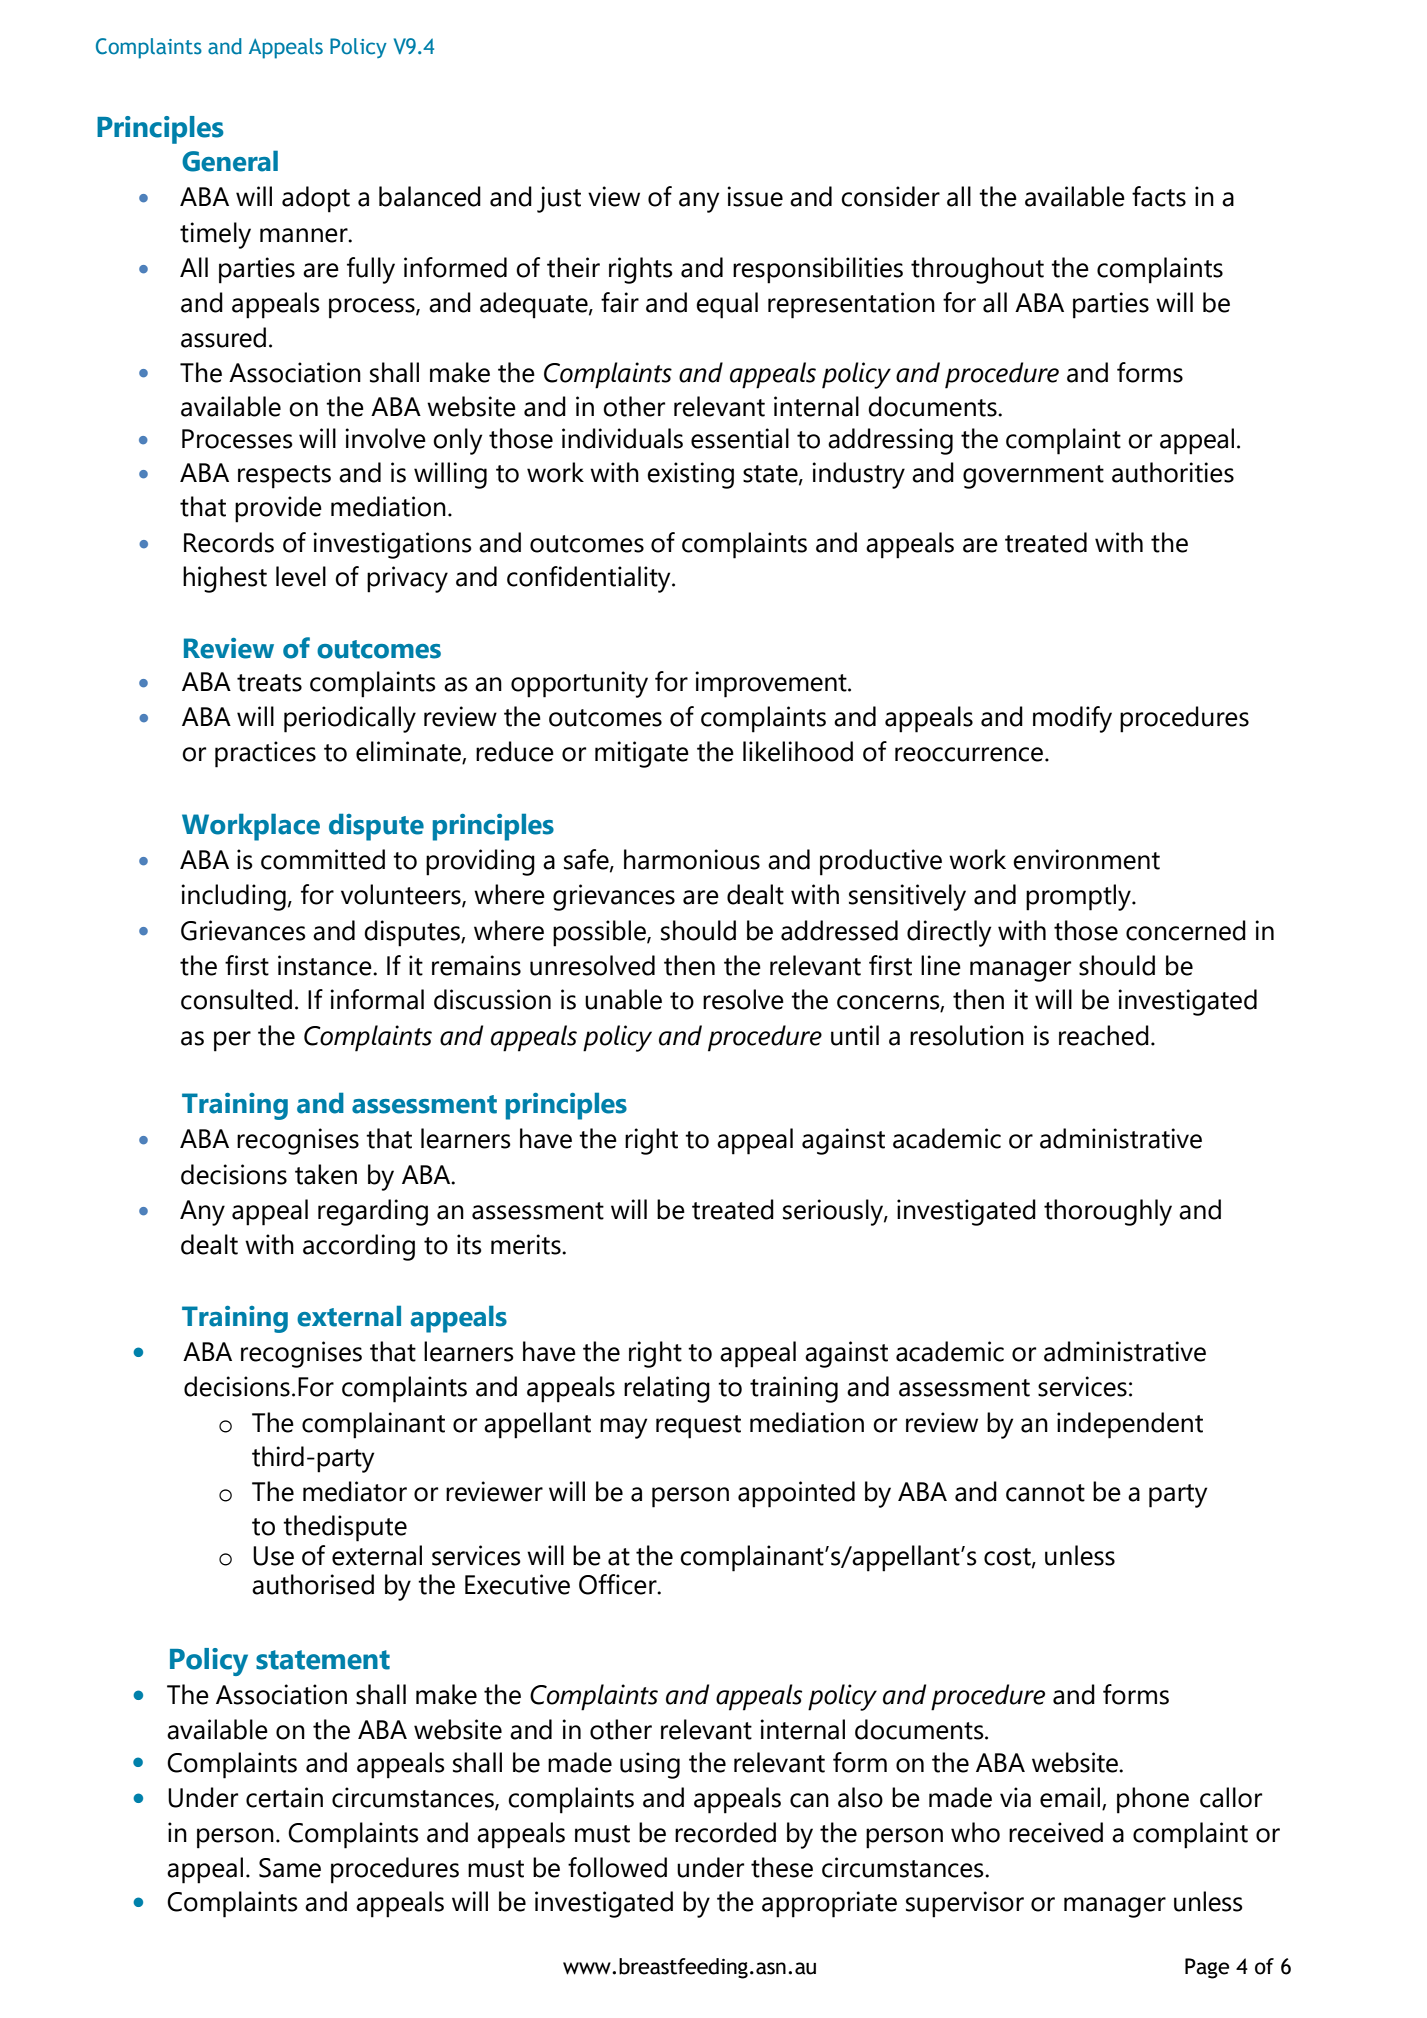 This image has height=2018, width=1427. Describe the element at coordinates (1159, 196) in the image. I see `facts` at that location.
